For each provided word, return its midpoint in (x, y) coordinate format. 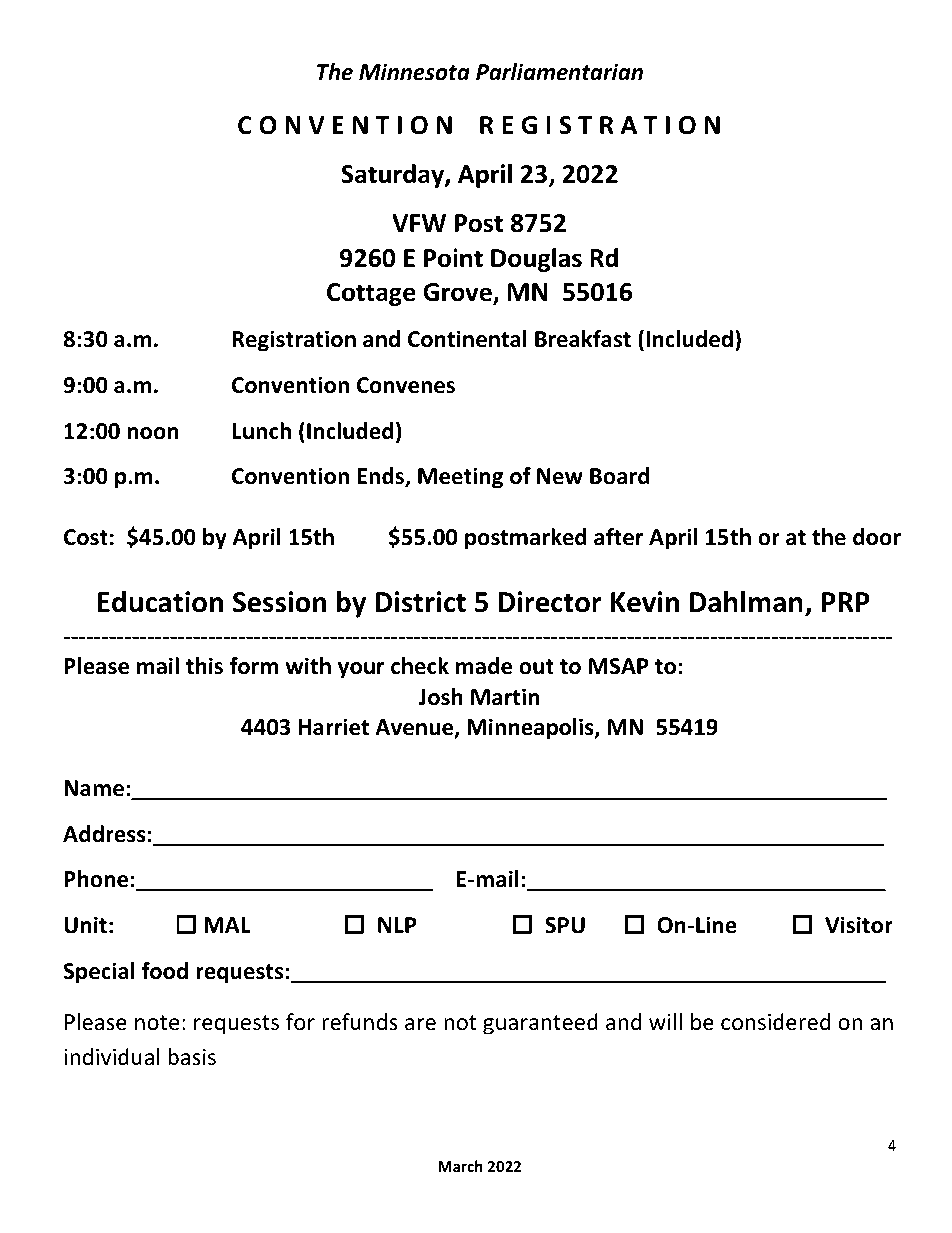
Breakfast (583, 339)
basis (192, 1057)
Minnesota (414, 72)
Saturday (393, 176)
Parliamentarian (559, 72)
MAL (227, 925)
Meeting (460, 478)
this (204, 666)
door (877, 537)
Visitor (859, 925)
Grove (458, 293)
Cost (86, 537)
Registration (294, 341)
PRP (846, 602)
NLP (397, 925)
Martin (505, 697)
